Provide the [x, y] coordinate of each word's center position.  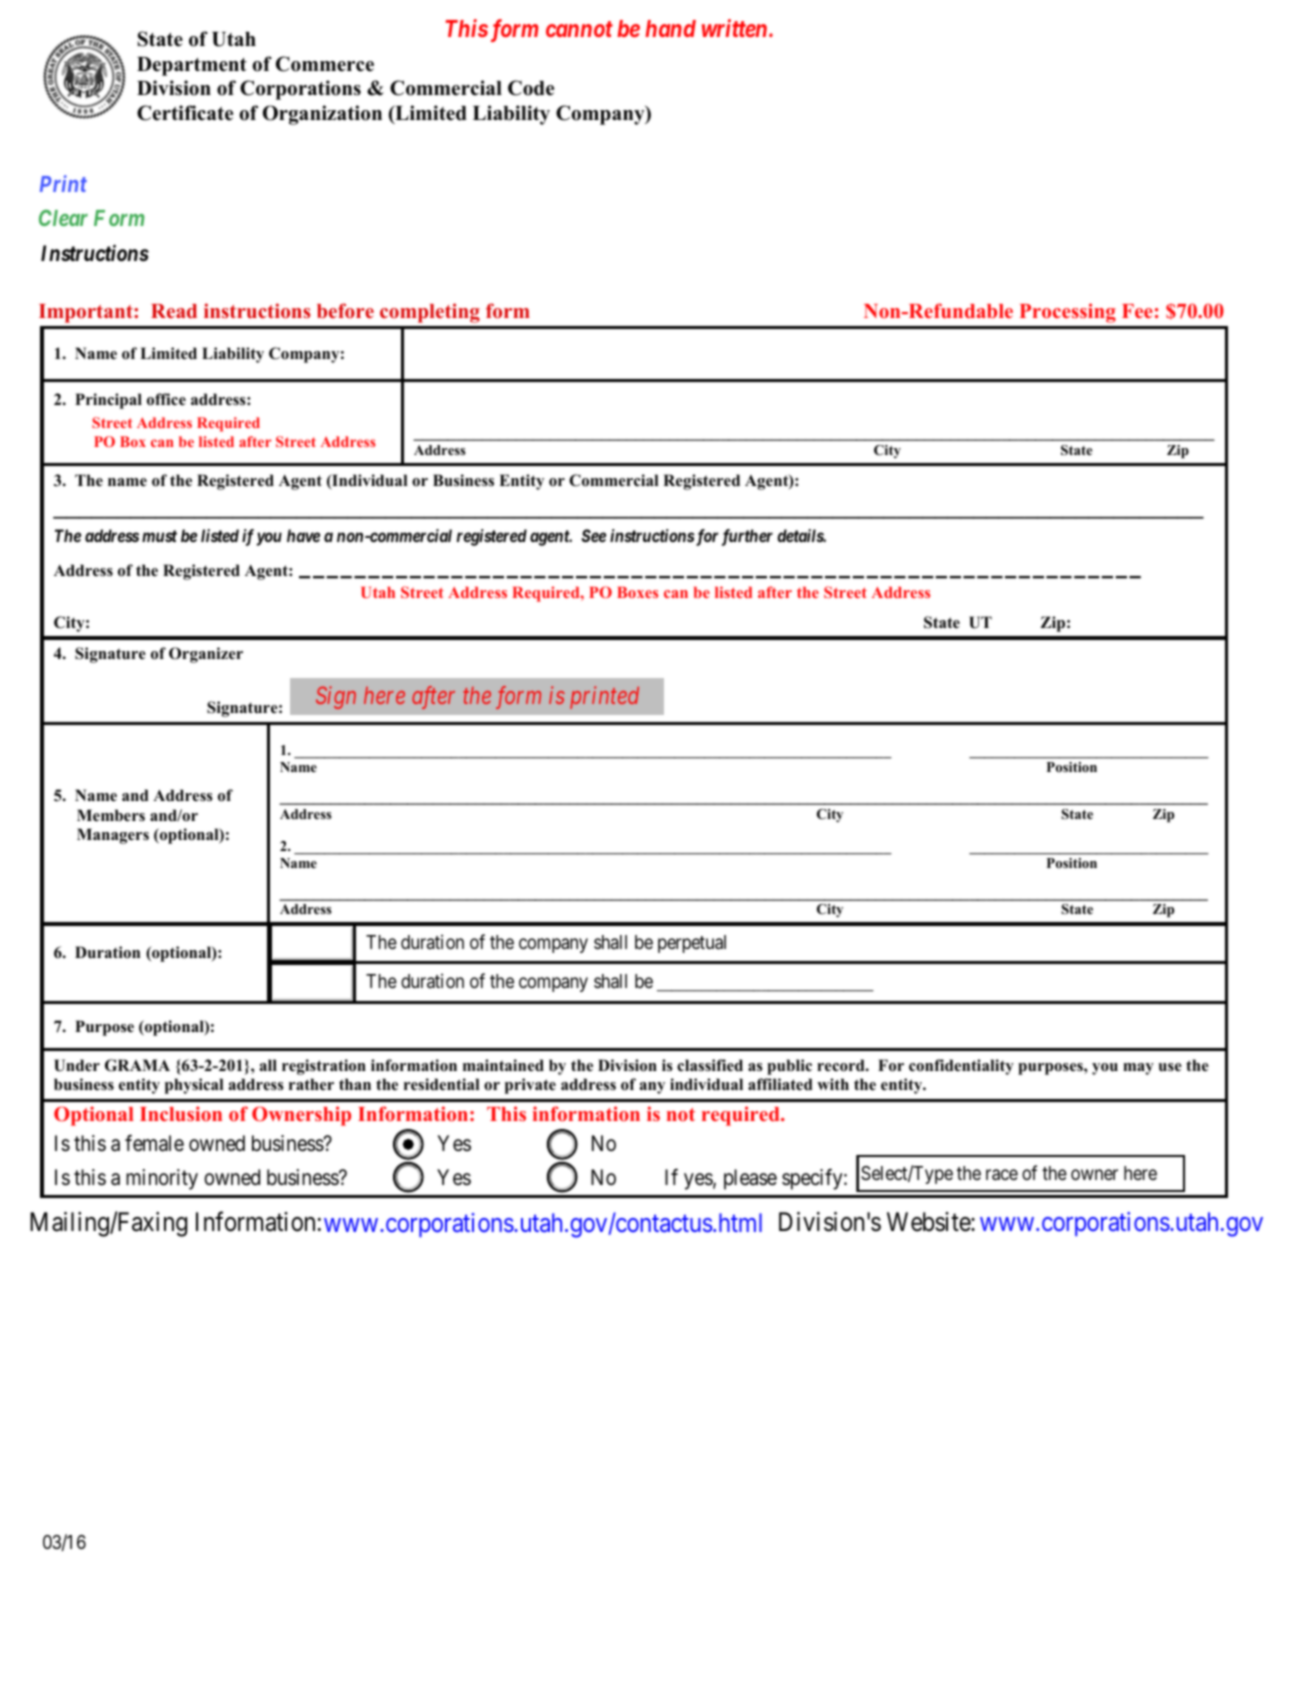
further [747, 537]
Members [111, 815]
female [154, 1143]
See [593, 535]
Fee [1137, 311]
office [166, 399]
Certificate [185, 113]
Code [531, 88]
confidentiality [961, 1067]
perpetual [692, 944]
